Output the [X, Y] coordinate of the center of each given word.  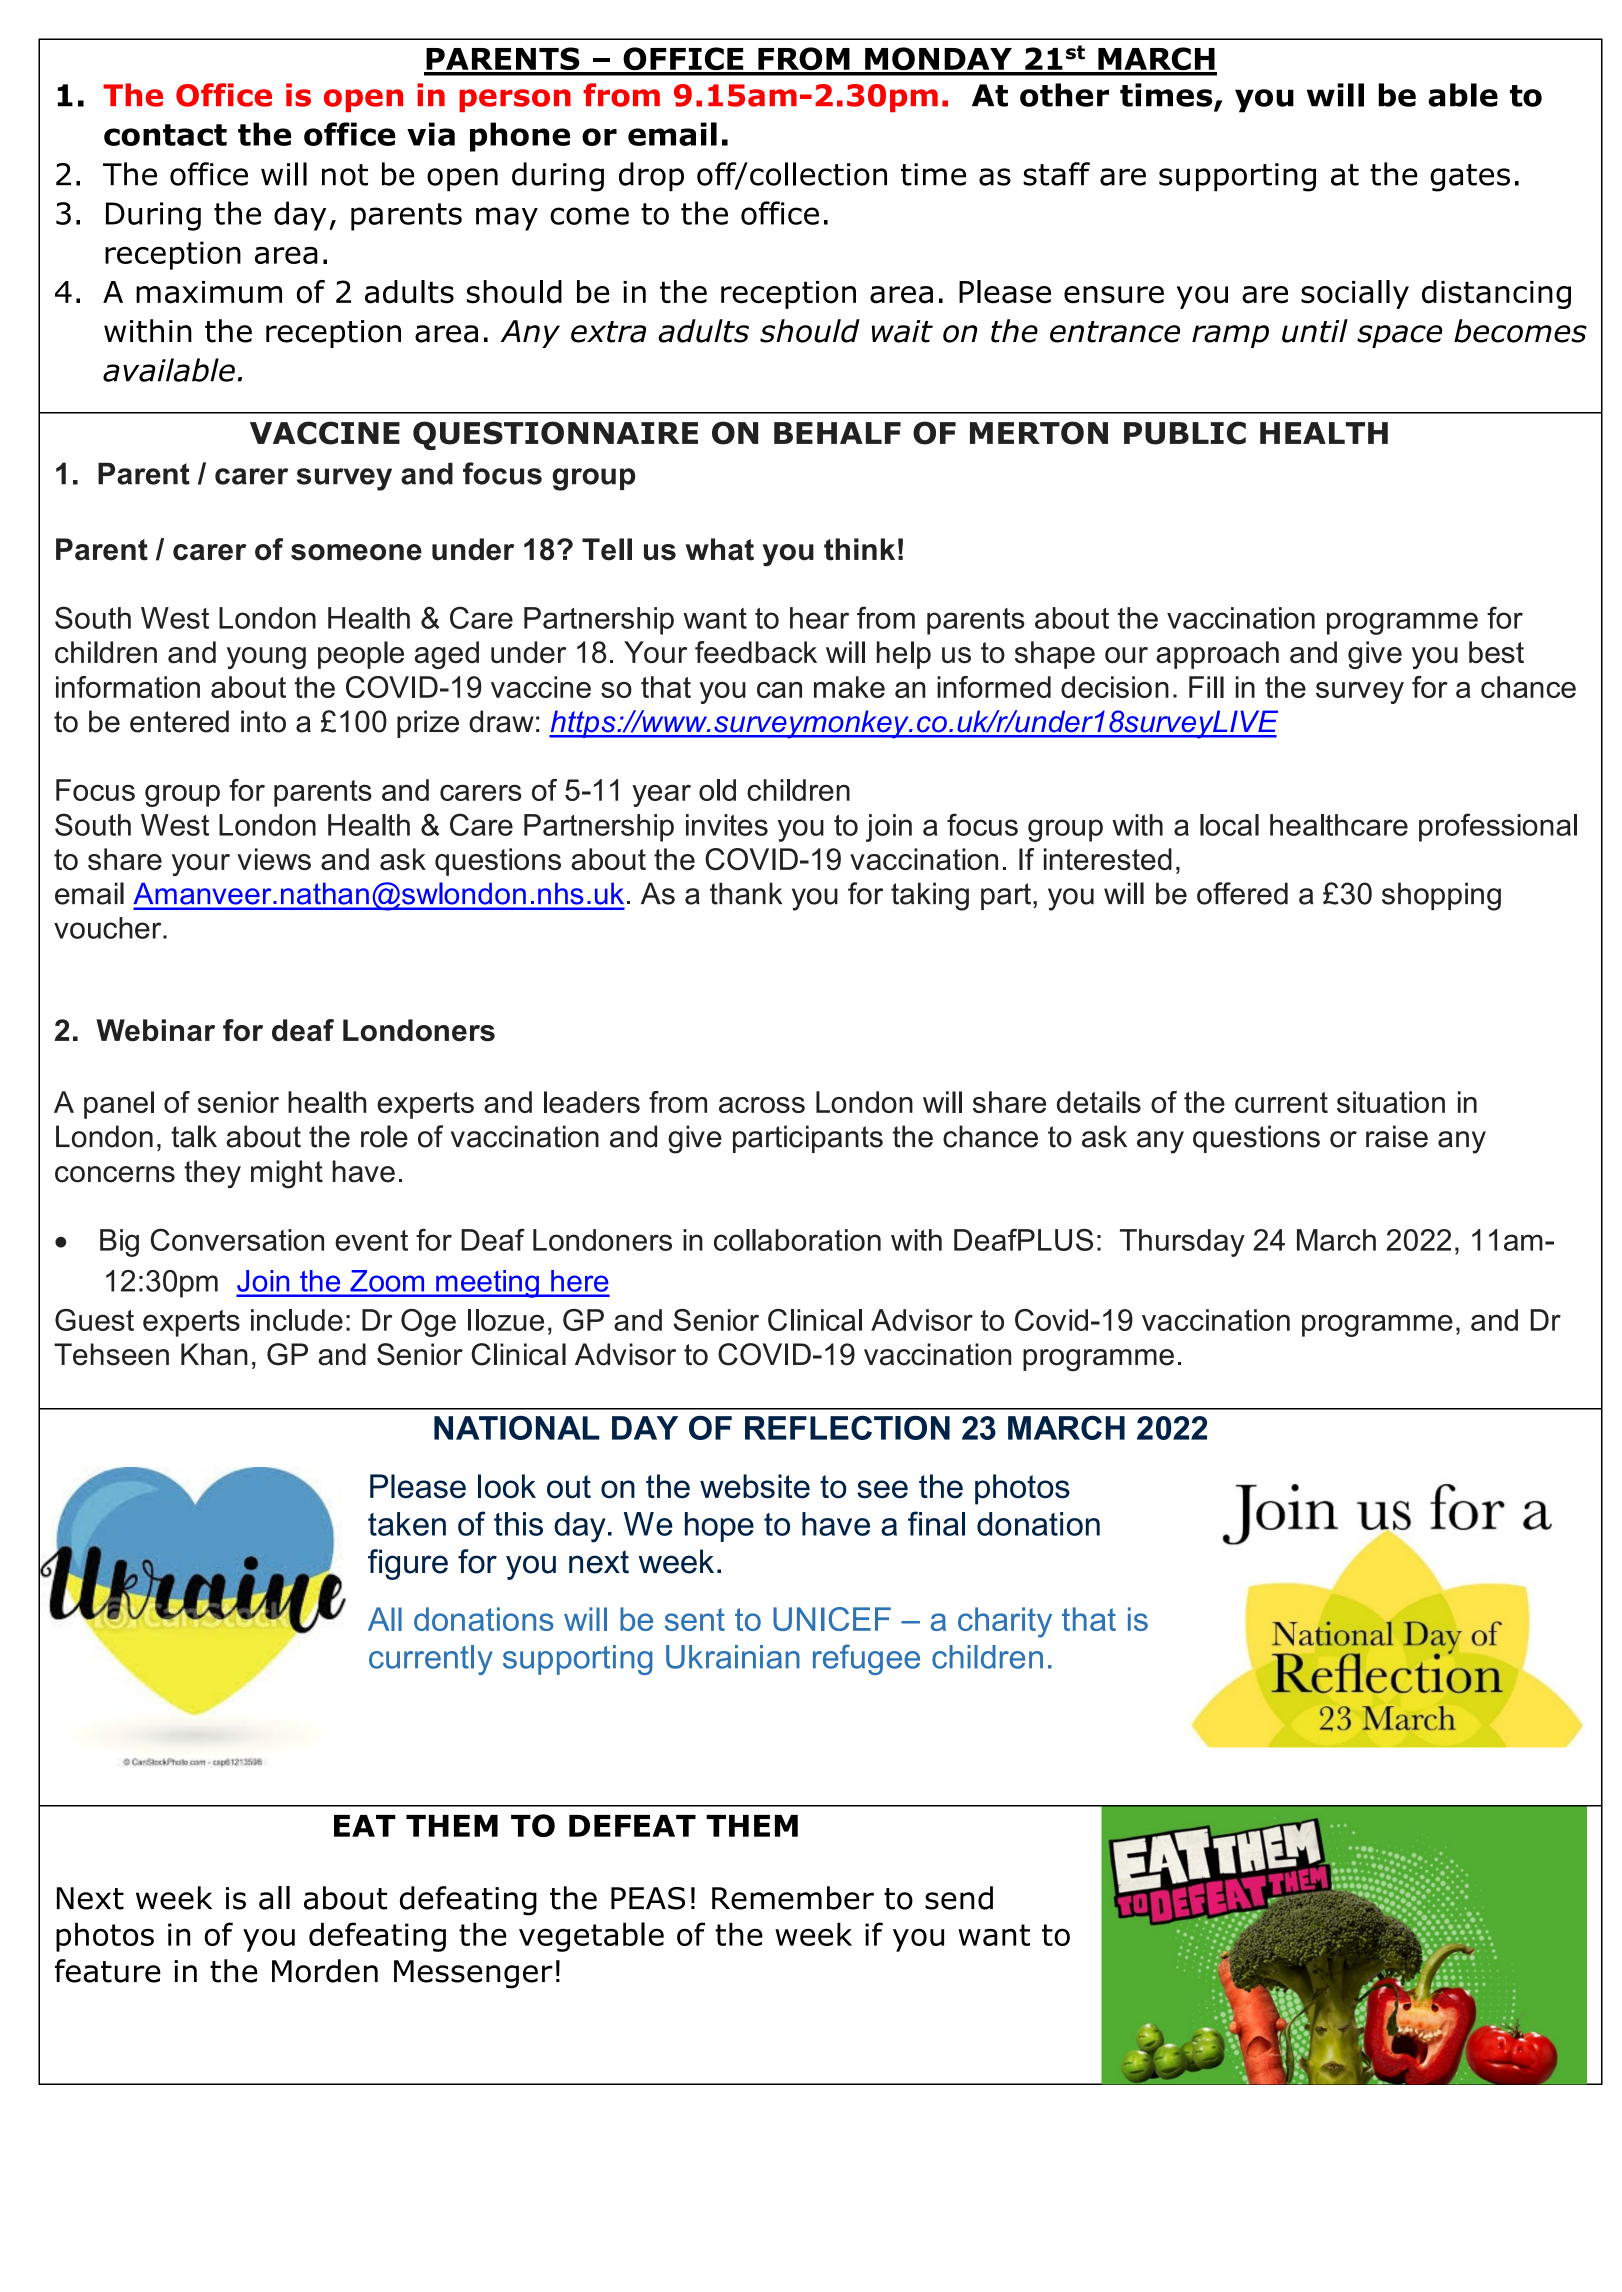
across [762, 1105]
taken [407, 1524]
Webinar [155, 1030]
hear [819, 618]
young [266, 658]
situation [1391, 1102]
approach [1217, 655]
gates [1470, 178]
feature [108, 1971]
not [345, 175]
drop [651, 177]
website [755, 1486]
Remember [793, 1898]
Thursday [1182, 1243]
